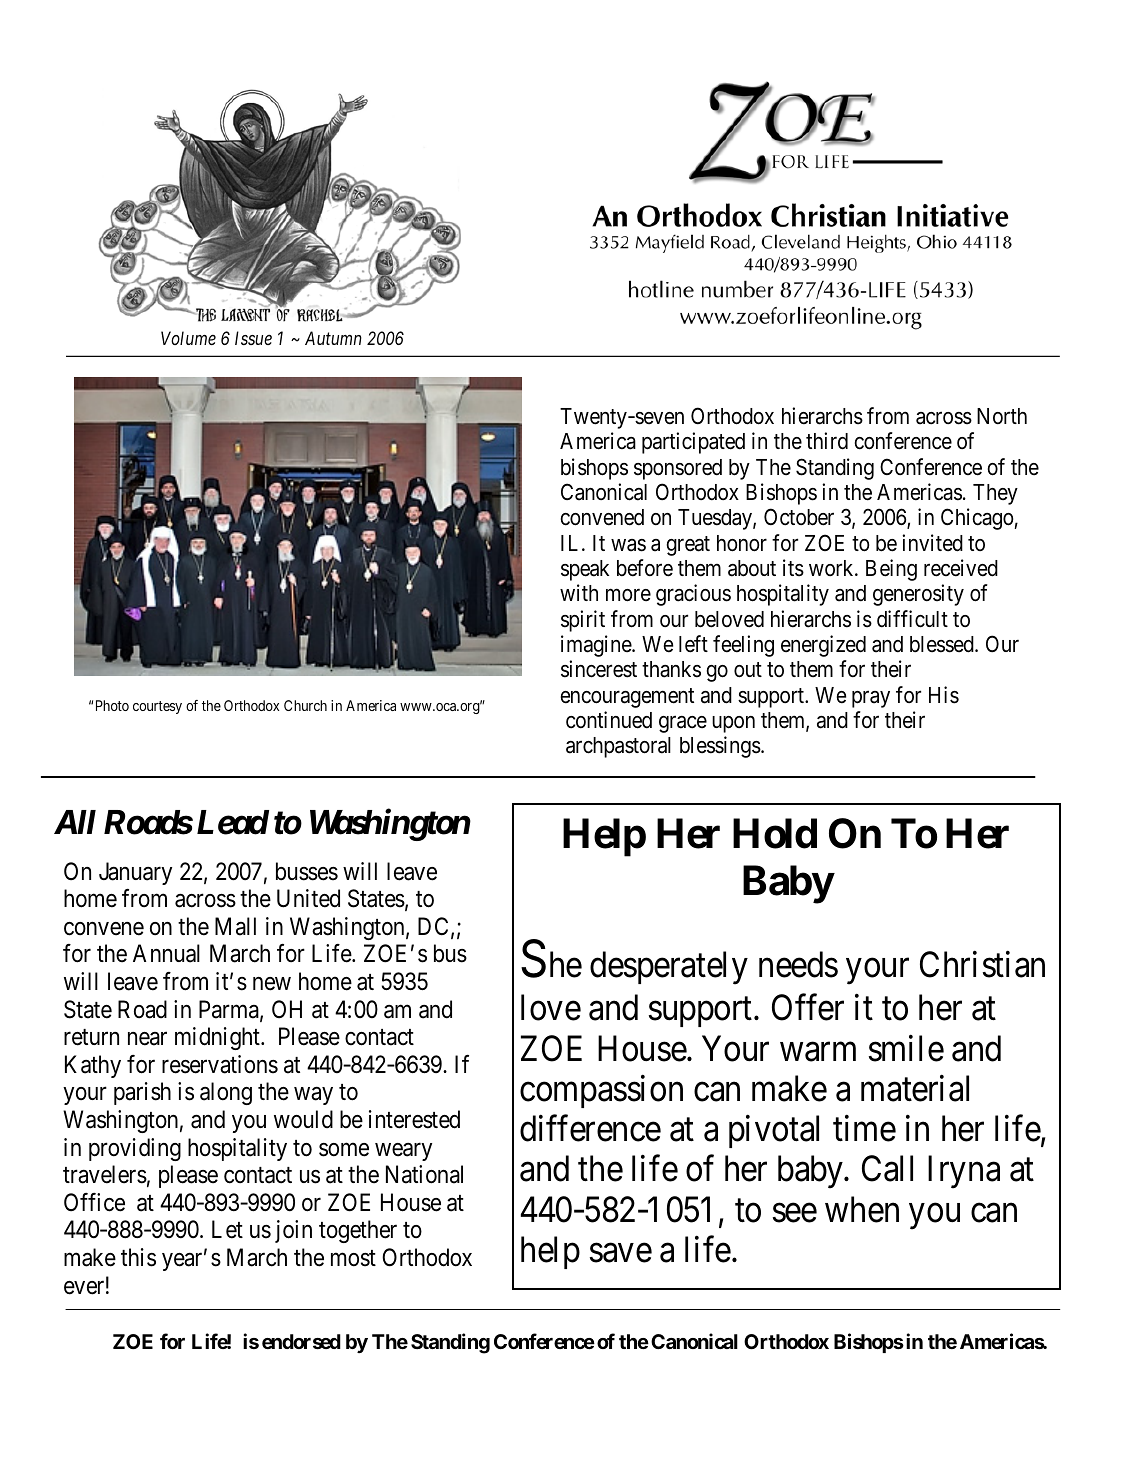 Image resolution: width=1126 pixels, height=1457 pixels. I want to click on participated, so click(693, 443).
